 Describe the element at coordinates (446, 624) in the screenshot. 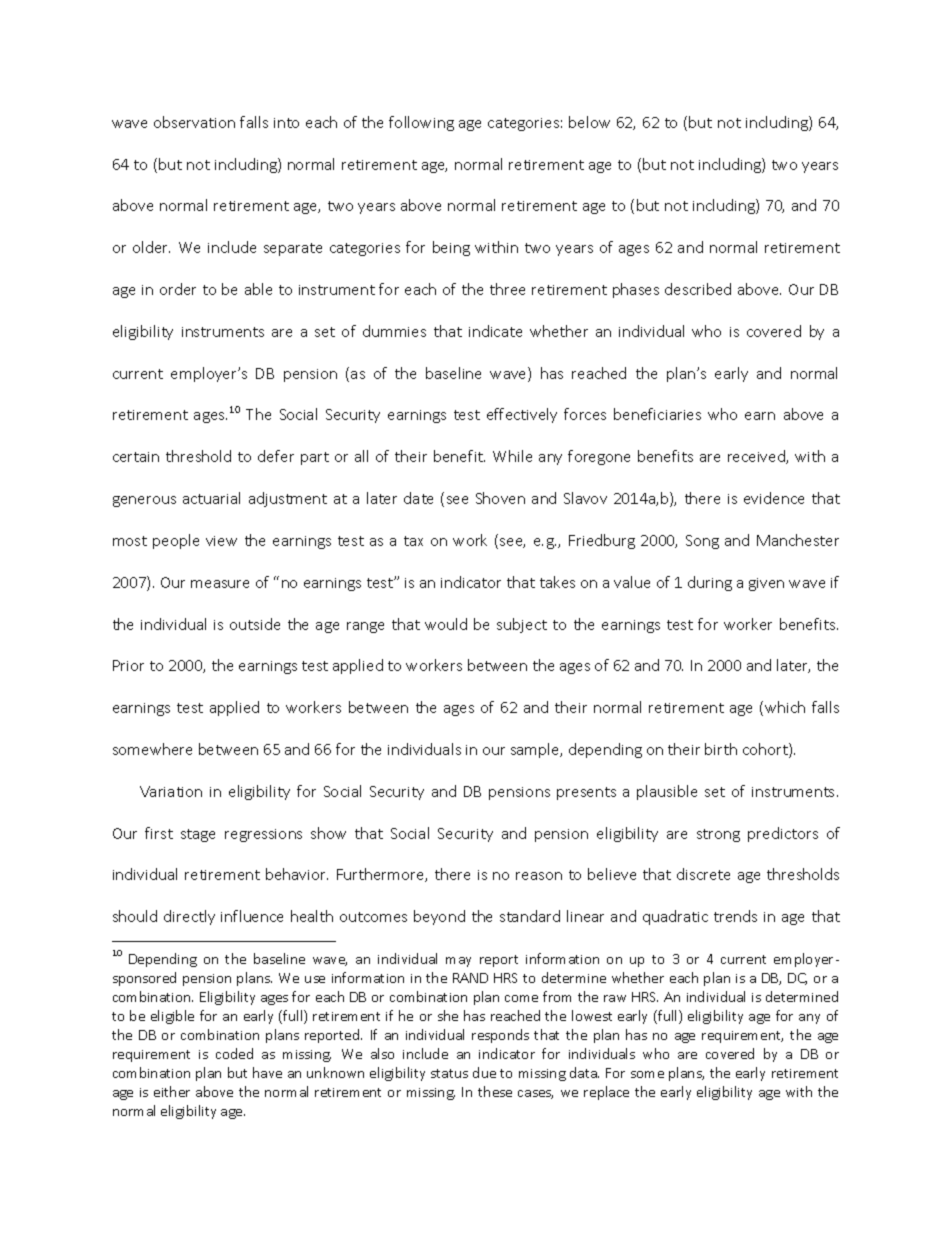

I see `would` at that location.
